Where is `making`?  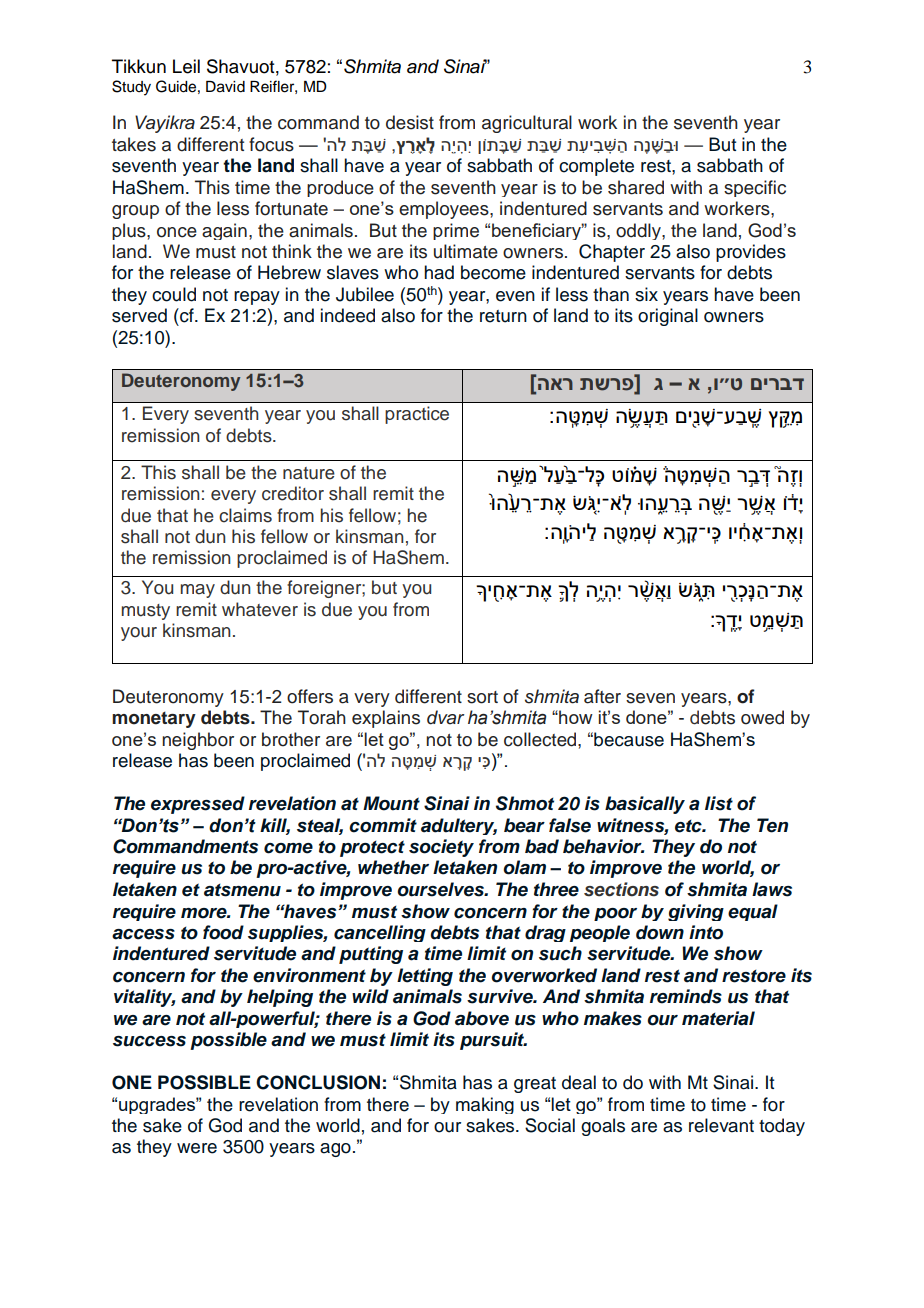
making is located at coordinates (485, 1105).
